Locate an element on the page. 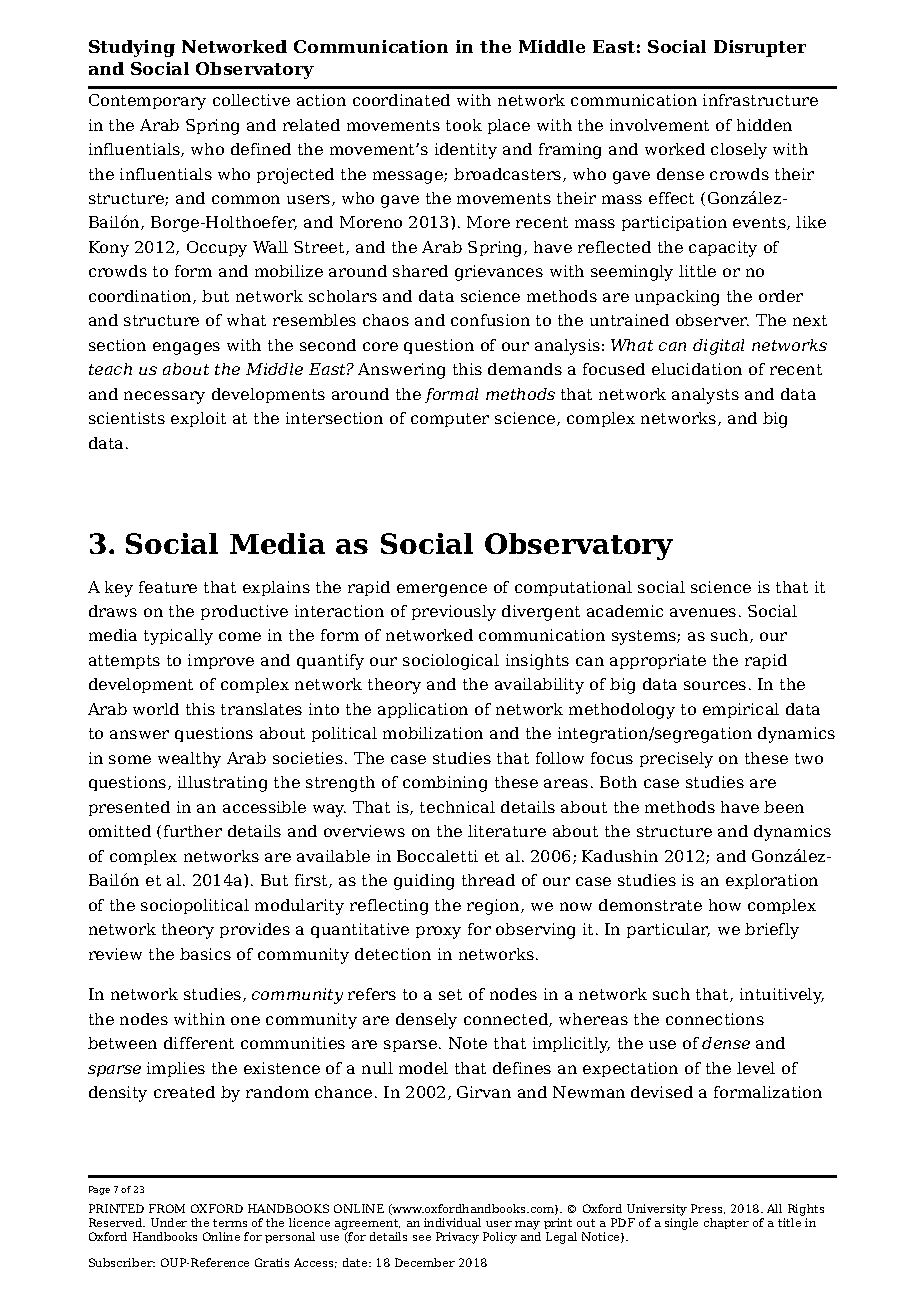 This page has height=1308, width=924. Under is located at coordinates (169, 1222).
